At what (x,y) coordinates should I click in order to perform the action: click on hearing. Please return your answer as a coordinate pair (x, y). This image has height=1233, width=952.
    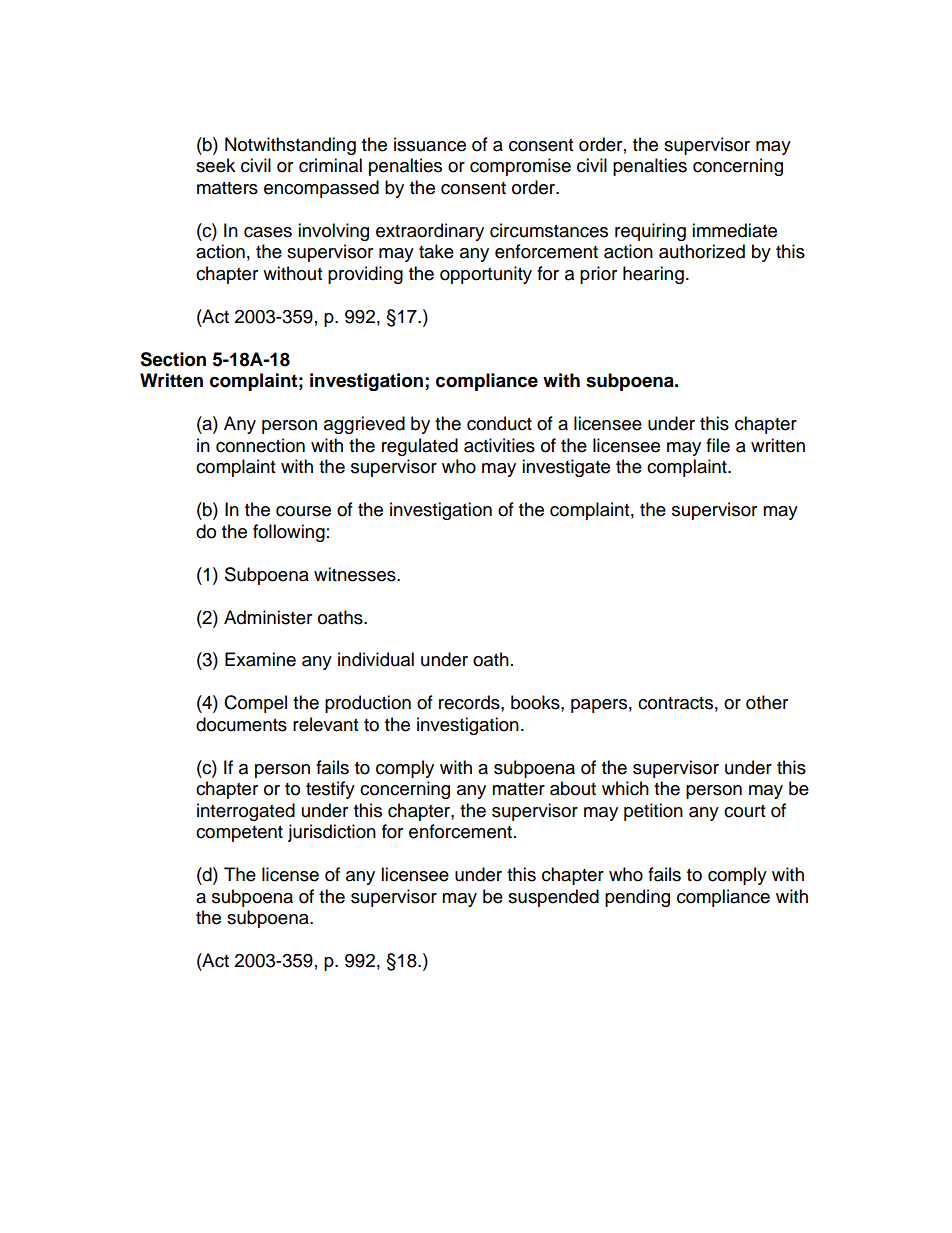
    Looking at the image, I should click on (653, 275).
